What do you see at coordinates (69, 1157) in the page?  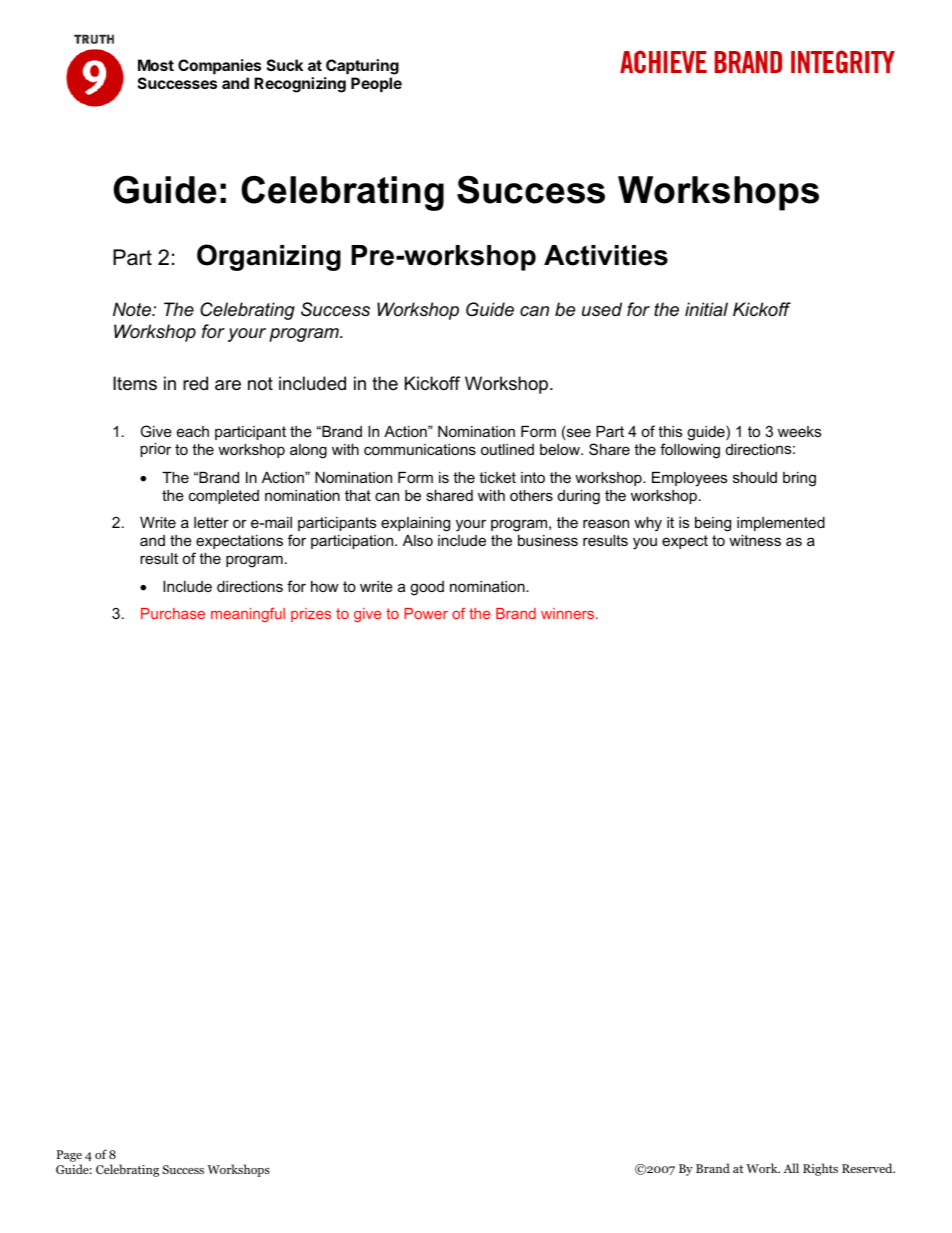 I see `Page` at bounding box center [69, 1157].
